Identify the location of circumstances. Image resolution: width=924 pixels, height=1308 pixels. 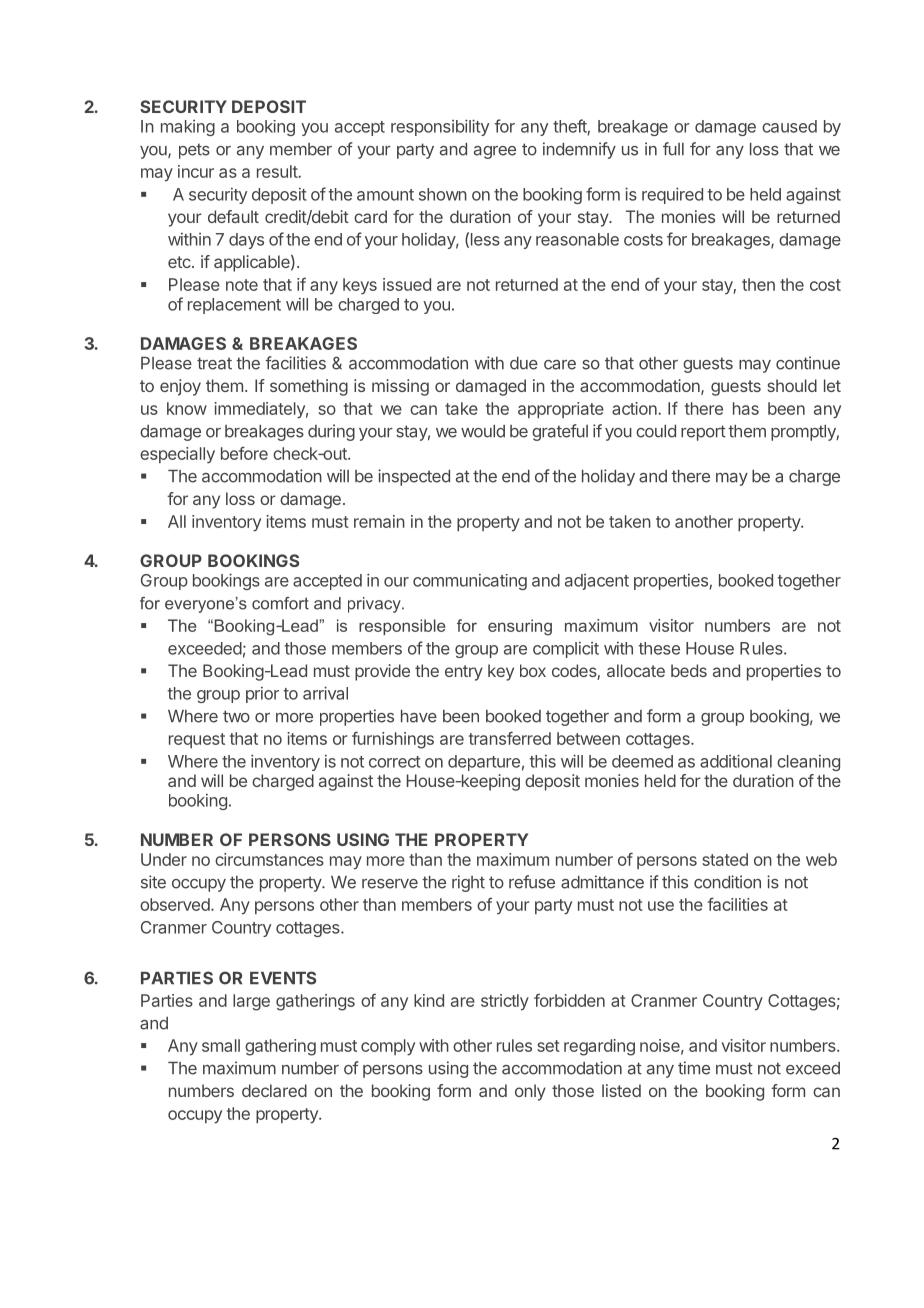
(269, 859).
